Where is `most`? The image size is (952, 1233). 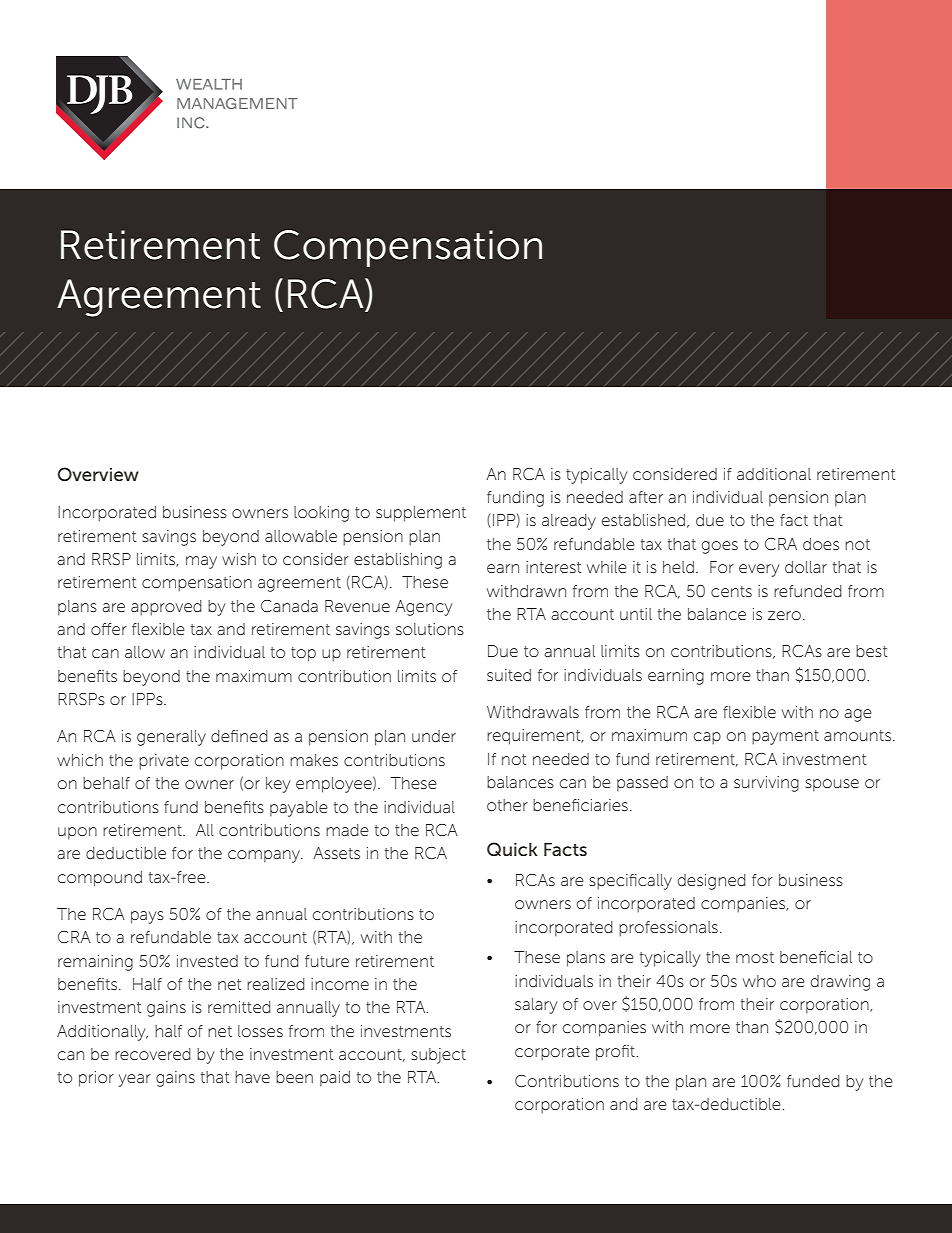 most is located at coordinates (755, 957).
